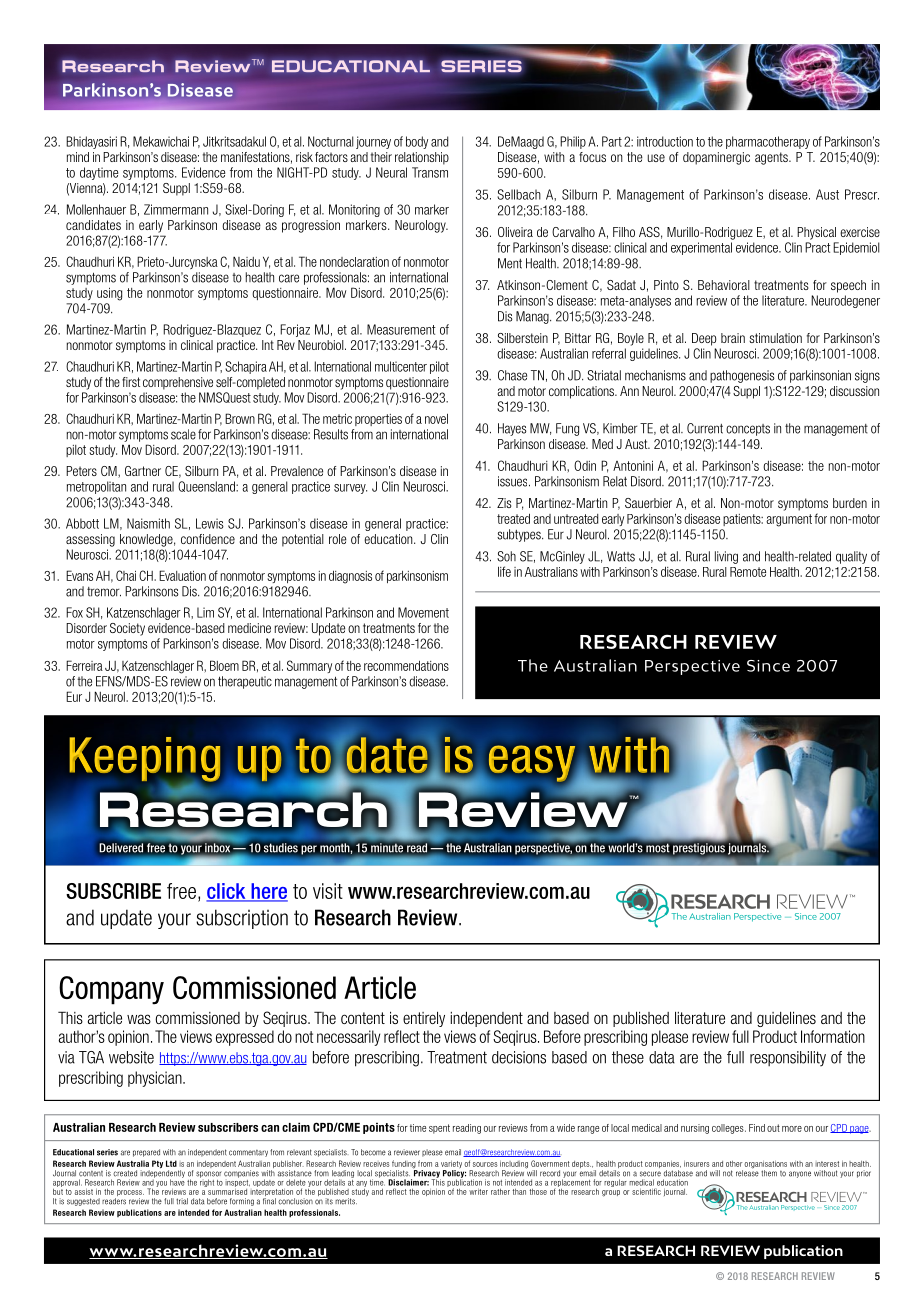 The image size is (924, 1308). What do you see at coordinates (769, 1173) in the page?
I see `them` at bounding box center [769, 1173].
